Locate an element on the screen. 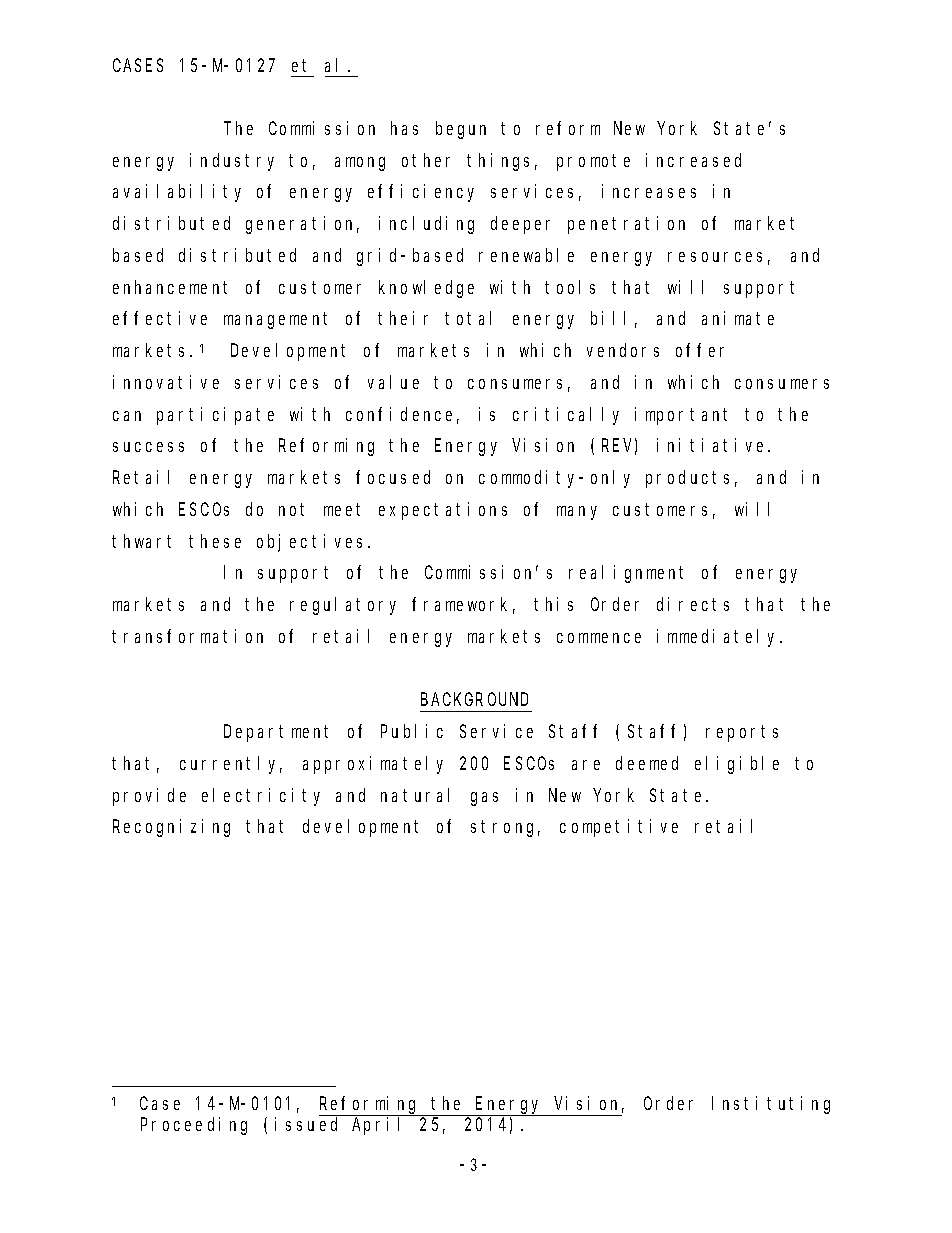 This screenshot has height=1233, width=952. generation is located at coordinates (302, 225).
